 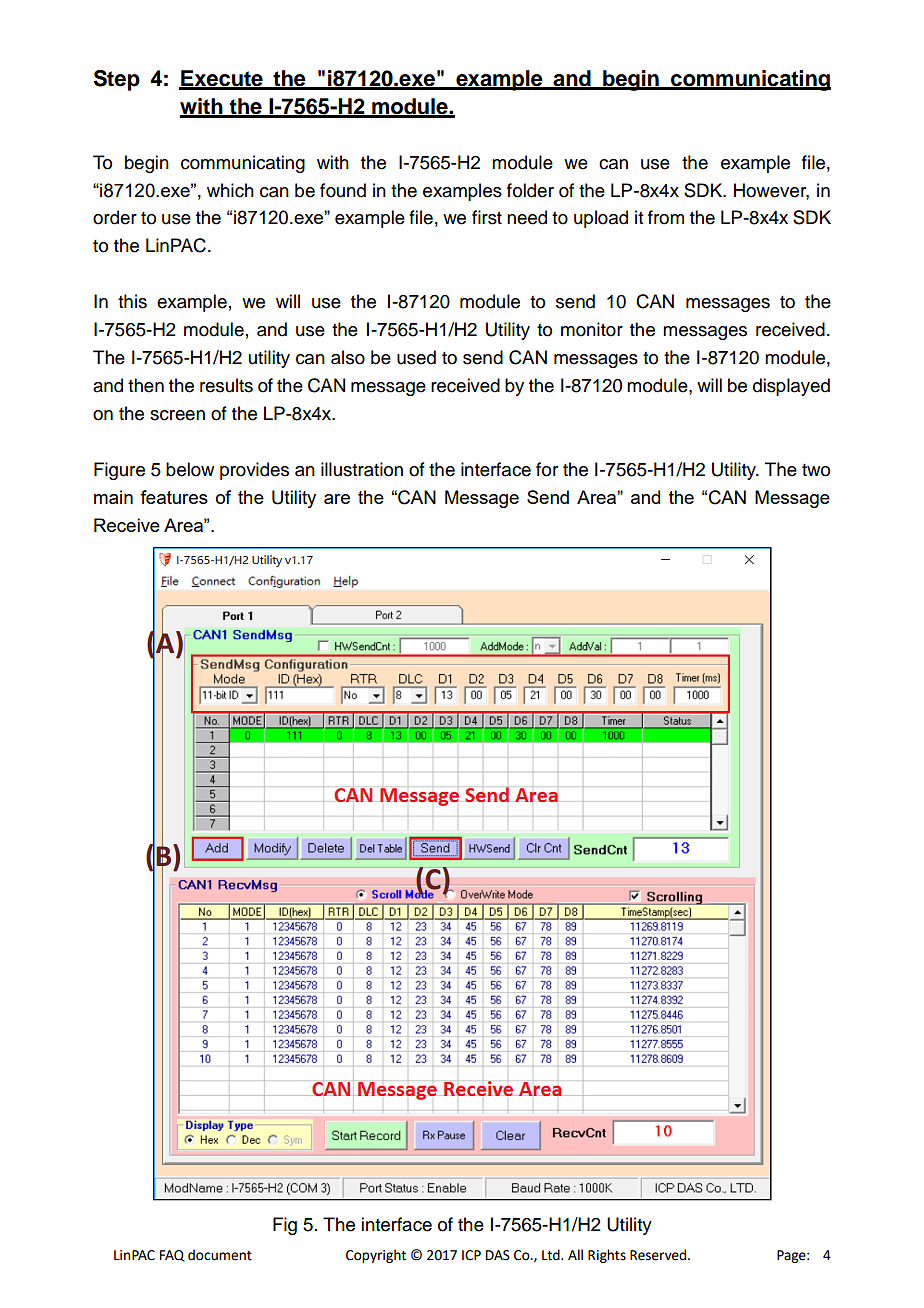 What do you see at coordinates (547, 469) in the document?
I see `for` at bounding box center [547, 469].
